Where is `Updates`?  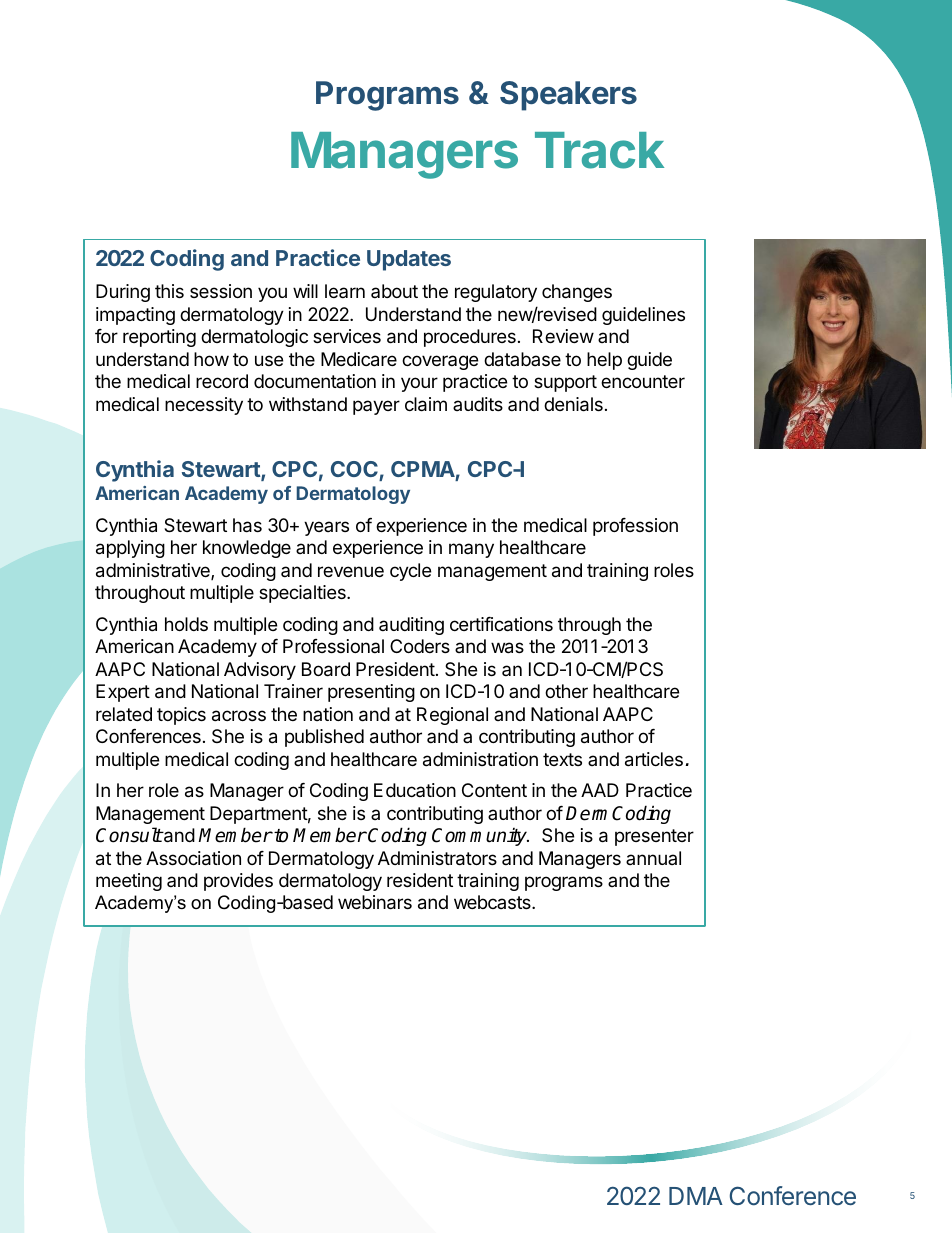 Updates is located at coordinates (409, 260).
